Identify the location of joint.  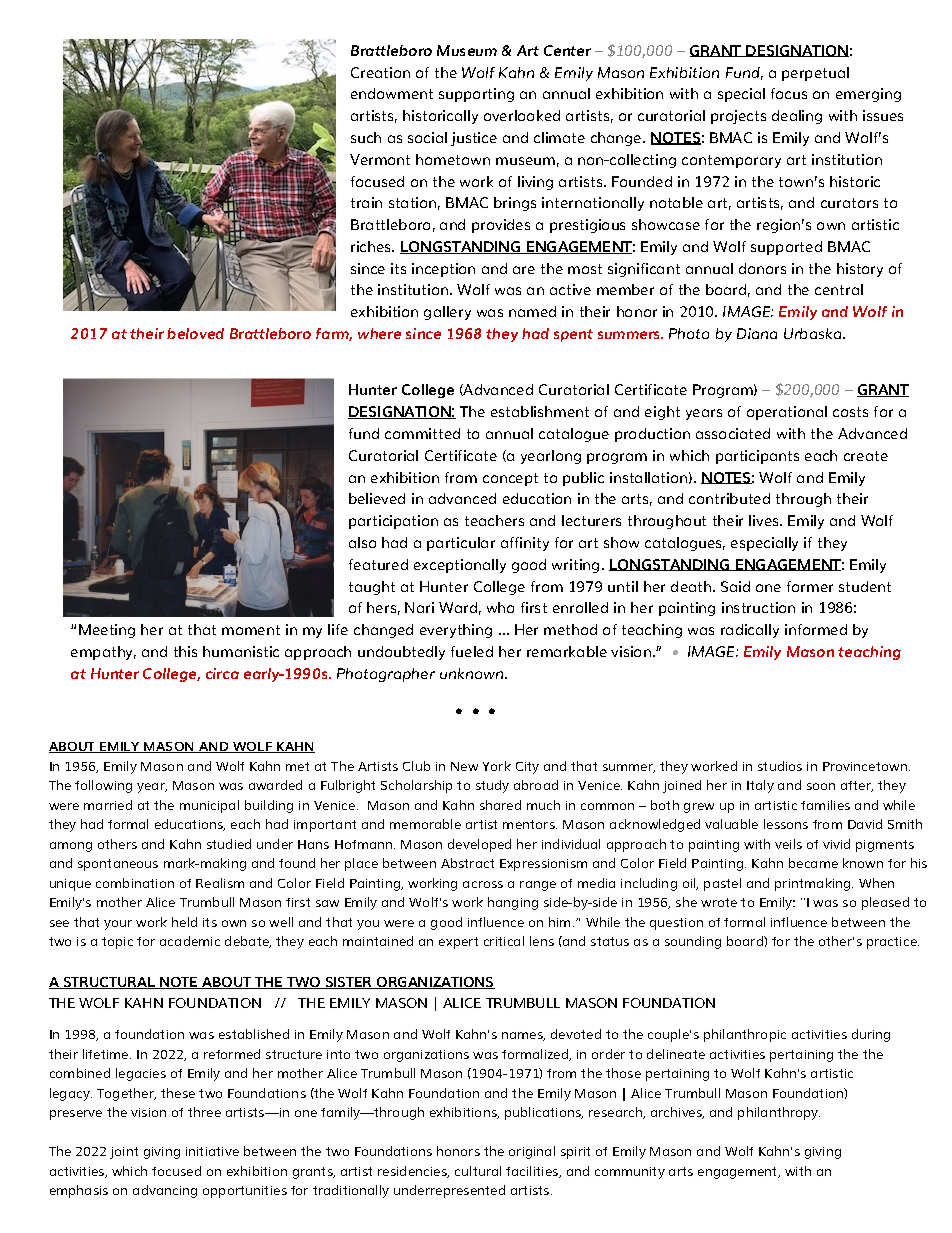
(124, 1153).
